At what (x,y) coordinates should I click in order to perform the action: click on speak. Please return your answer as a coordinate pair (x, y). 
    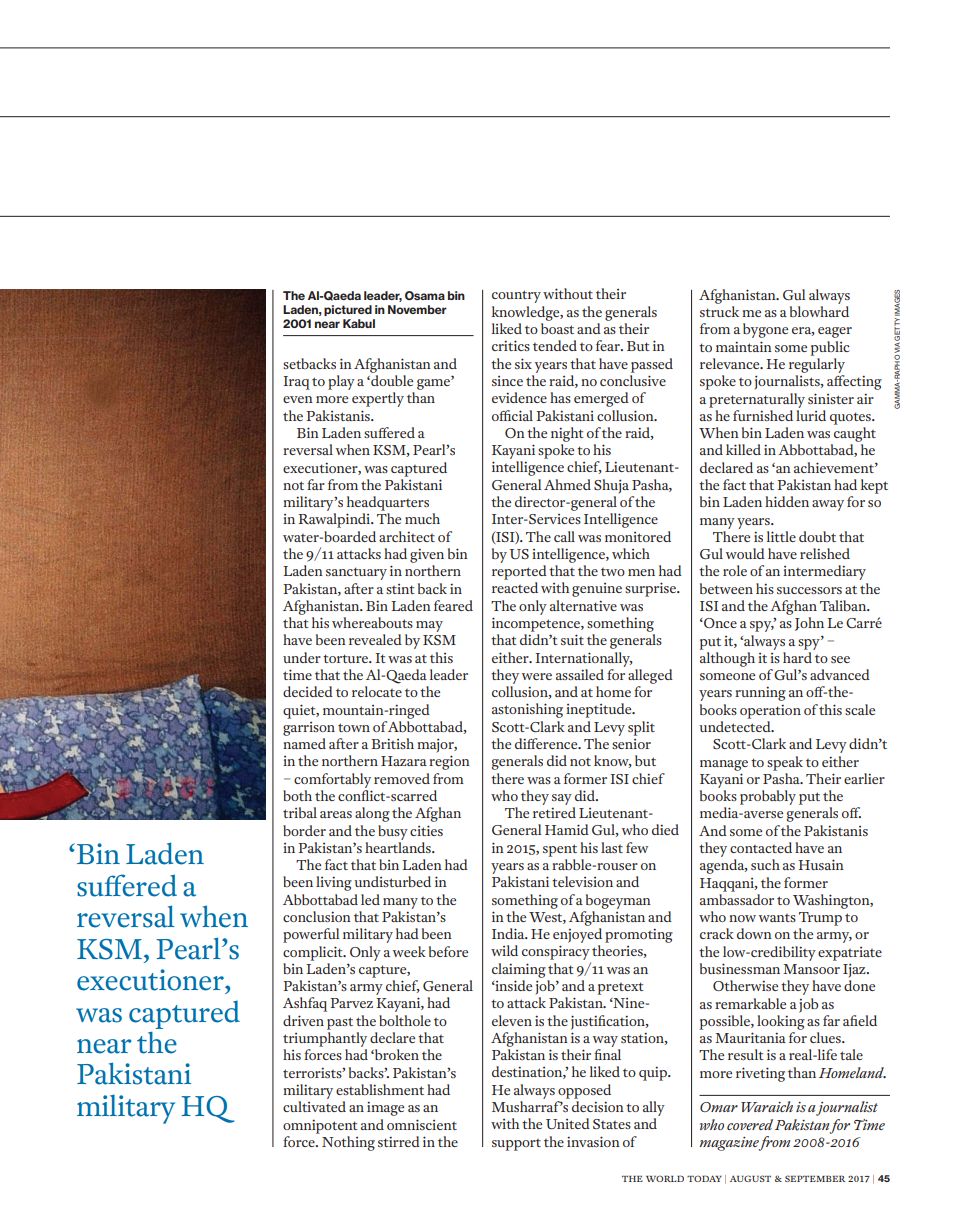
    Looking at the image, I should click on (785, 763).
